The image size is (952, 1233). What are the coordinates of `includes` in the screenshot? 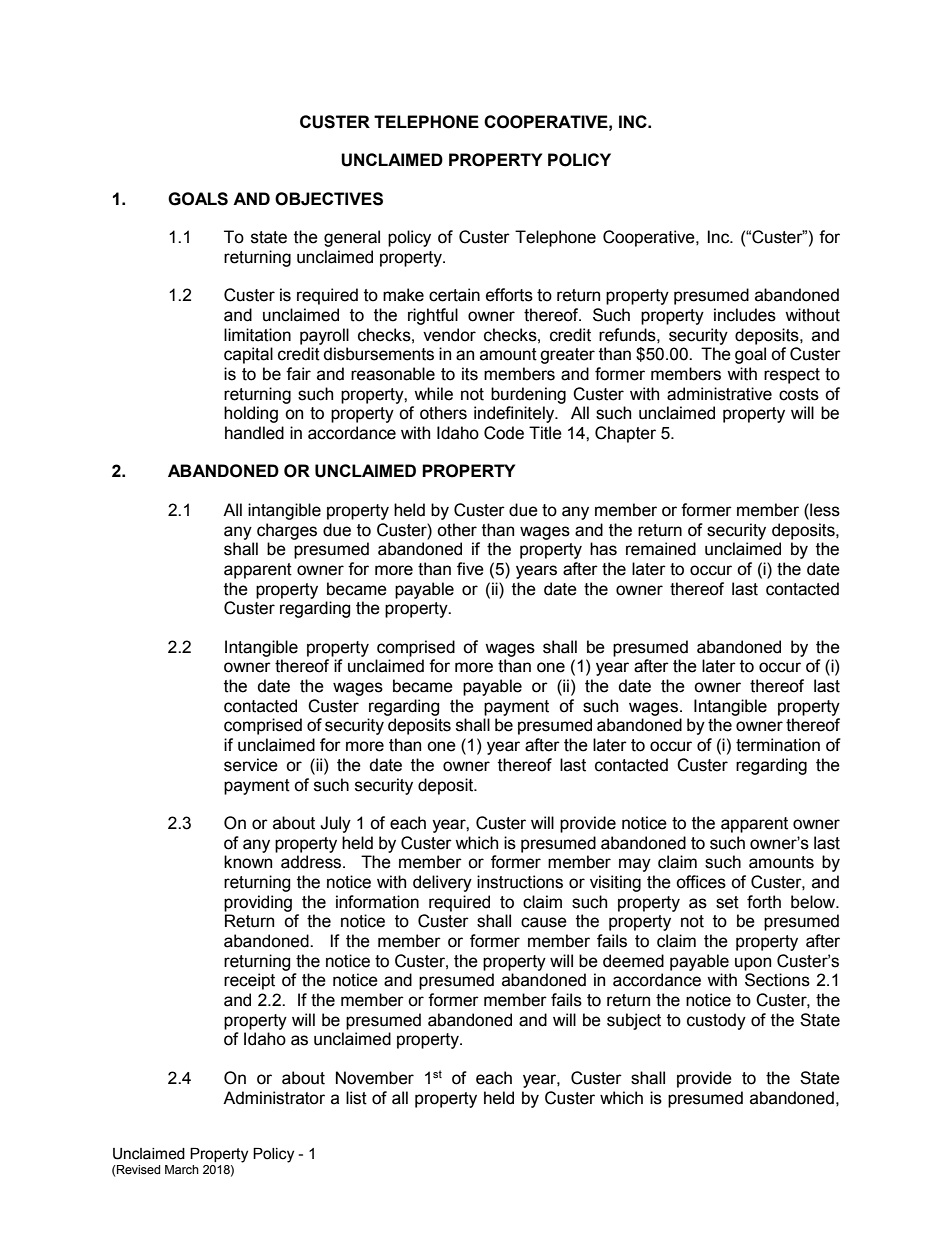 It's located at (745, 315).
